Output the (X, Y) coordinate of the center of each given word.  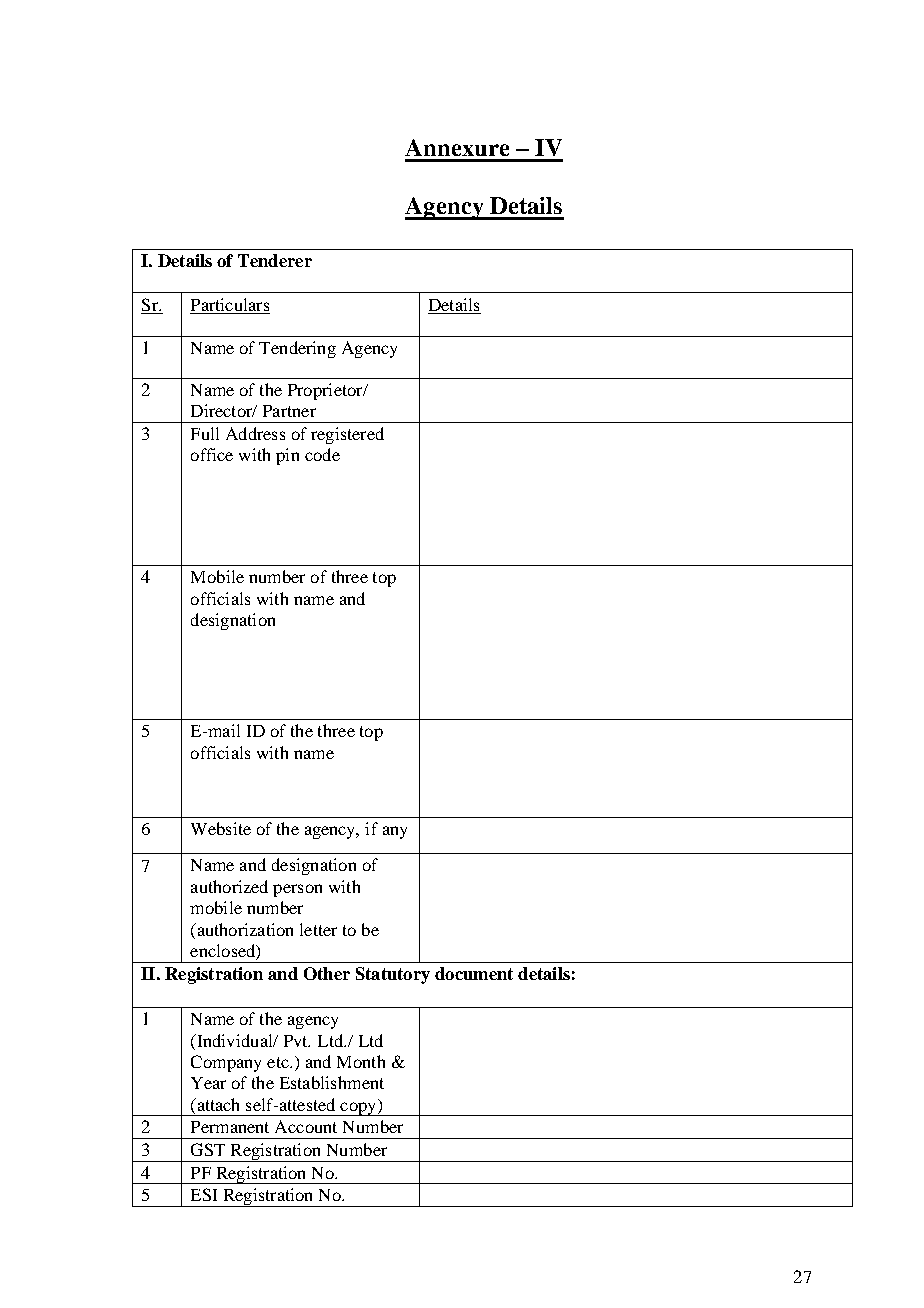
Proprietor (326, 391)
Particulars (230, 304)
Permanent (230, 1127)
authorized (229, 886)
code (322, 454)
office (212, 454)
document (474, 973)
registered (347, 435)
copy (358, 1109)
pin (287, 456)
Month (361, 1061)
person (297, 890)
